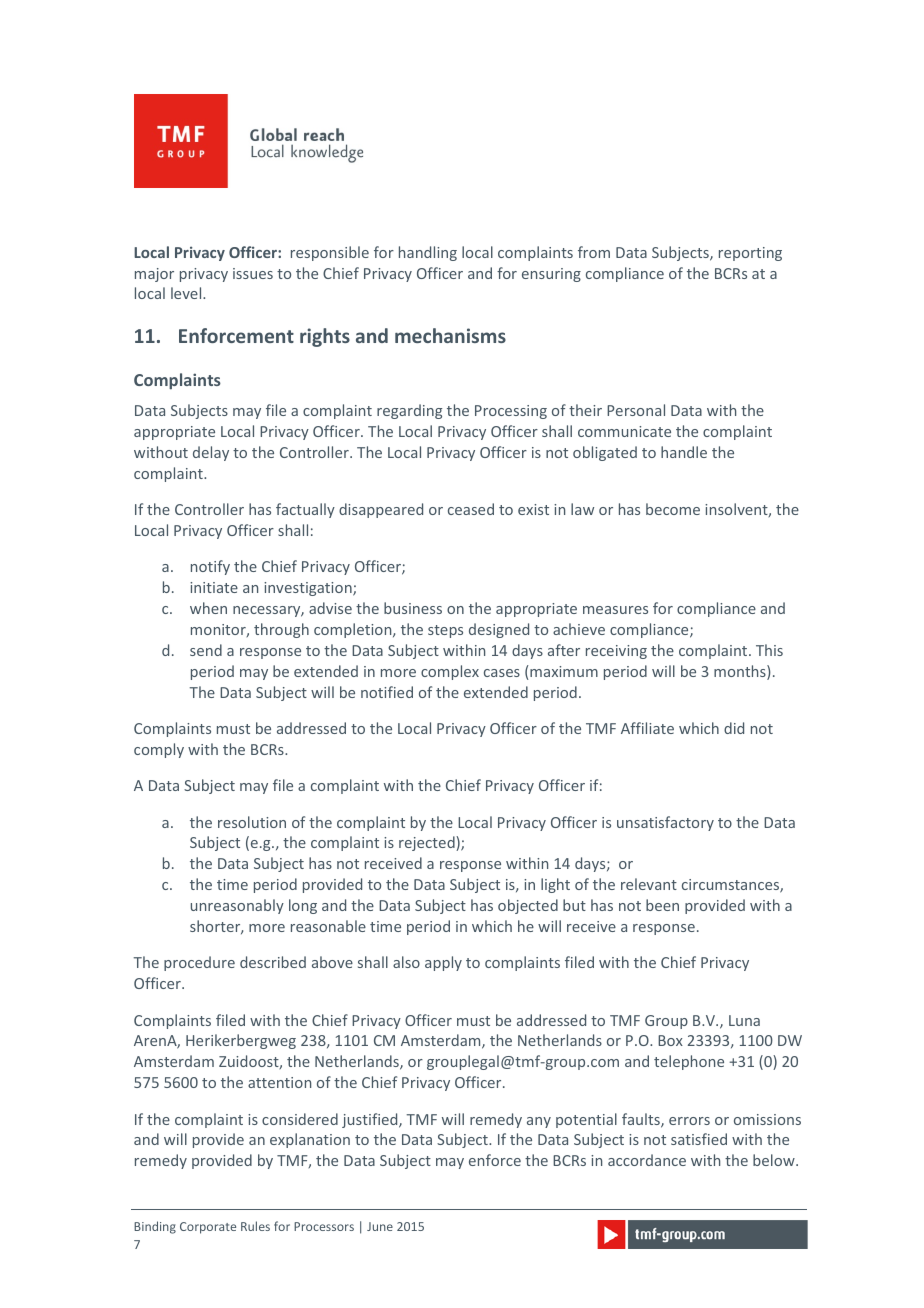 This screenshot has height=1308, width=924. What do you see at coordinates (471, 509) in the screenshot?
I see `ceased` at bounding box center [471, 509].
